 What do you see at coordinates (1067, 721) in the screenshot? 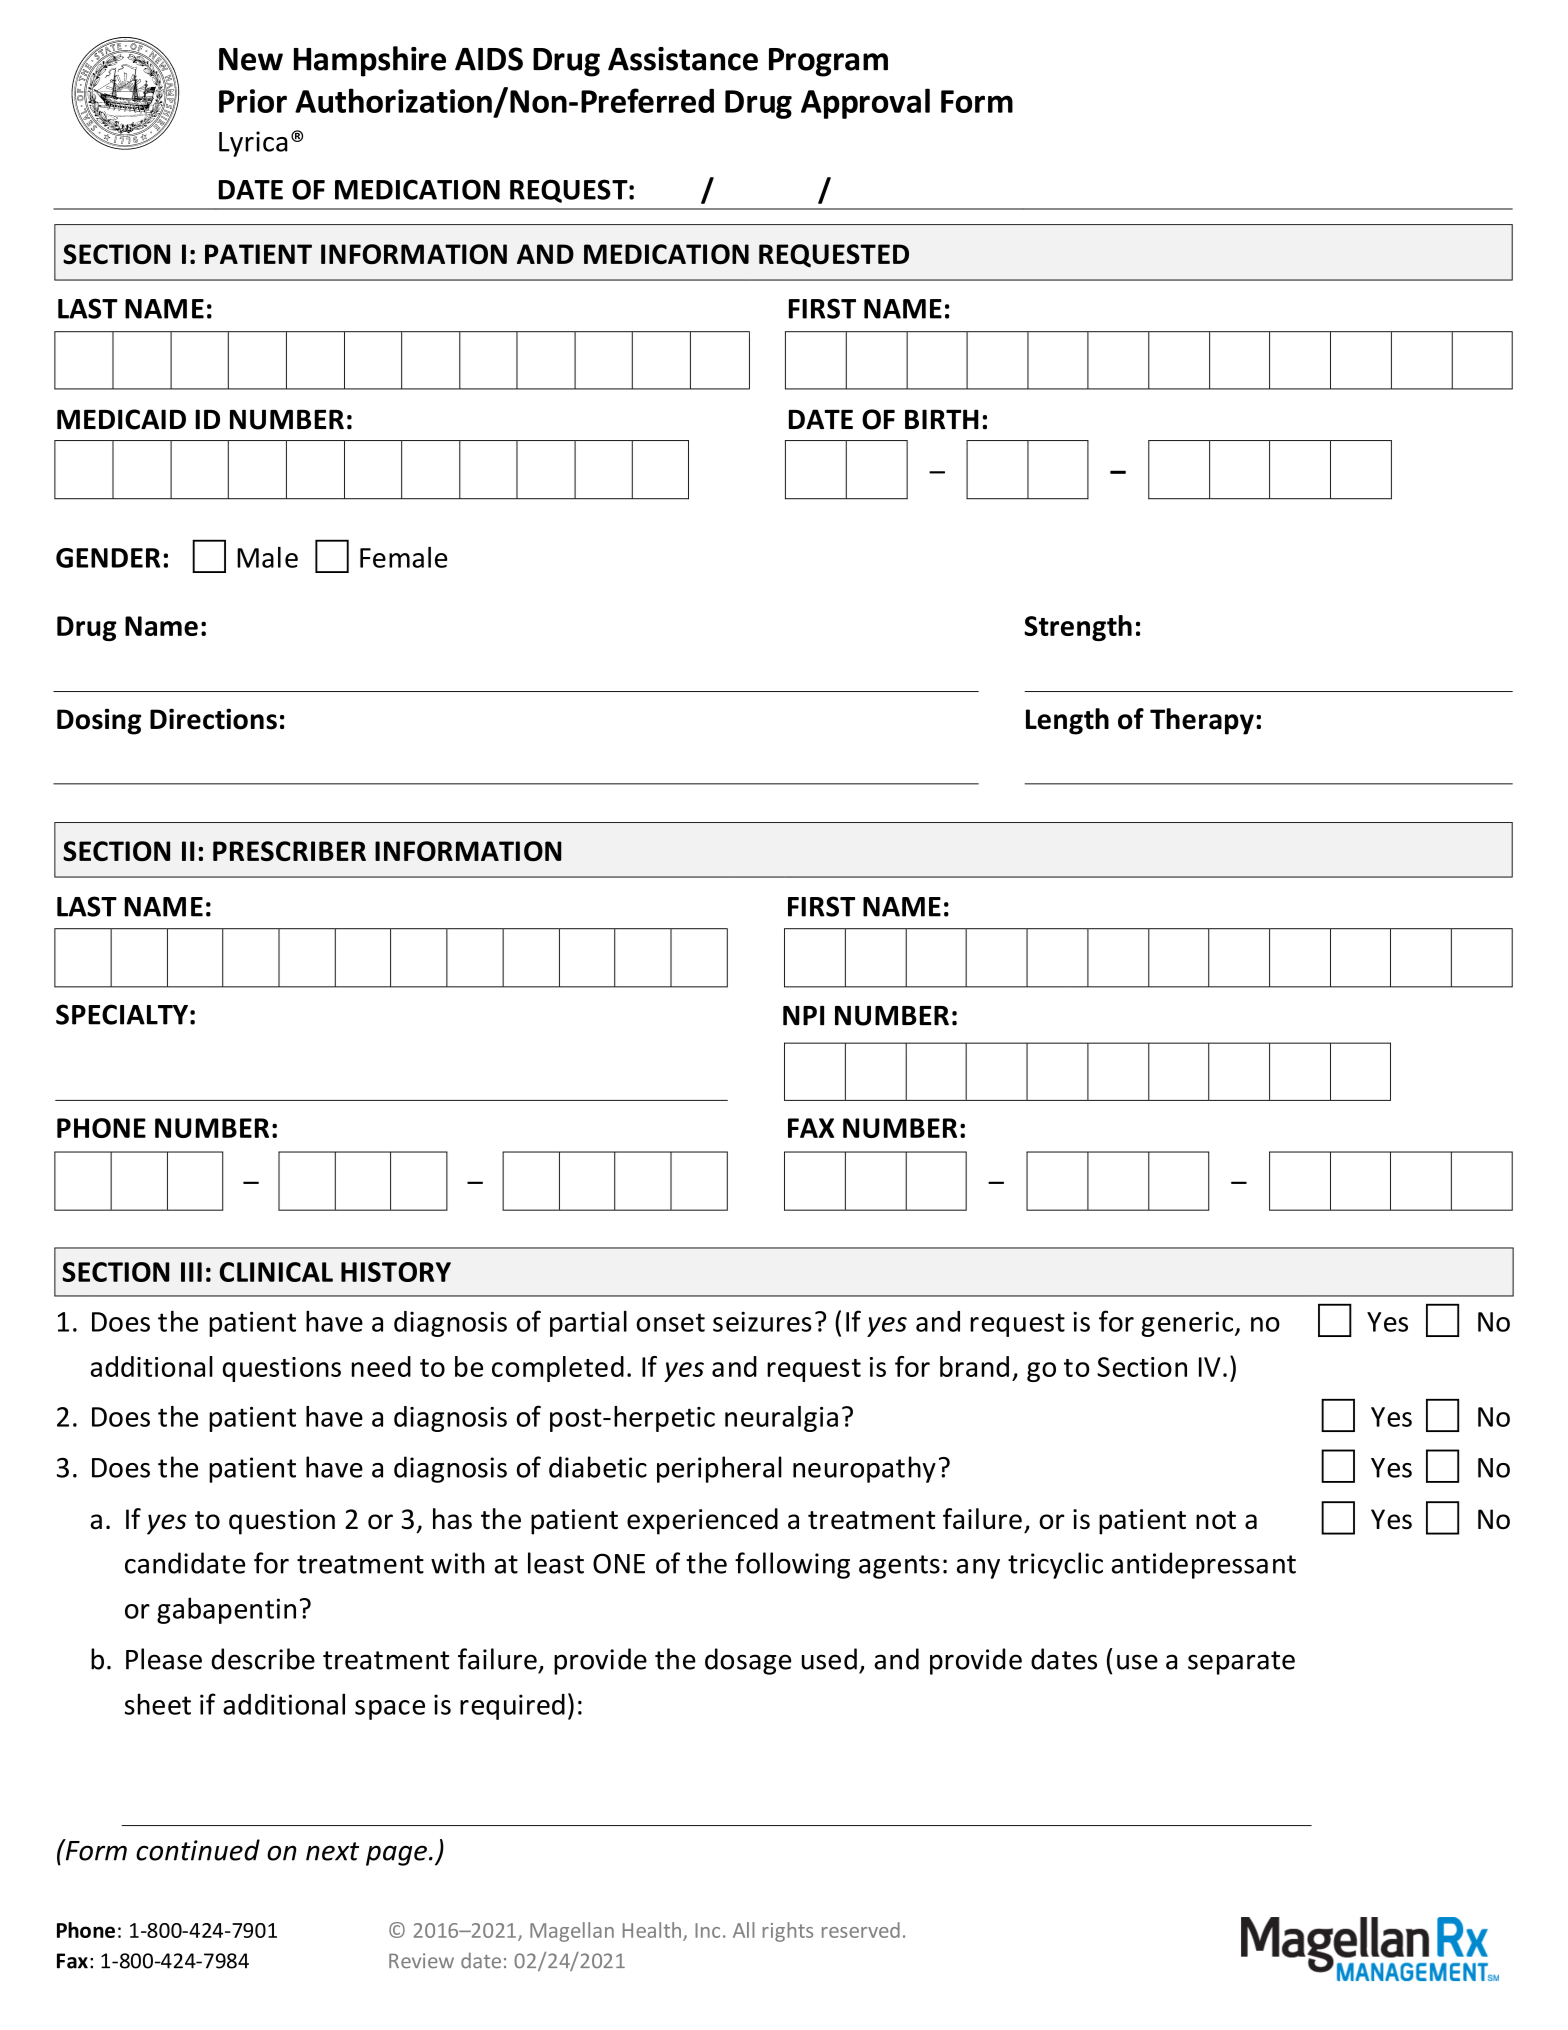
I see `Length` at bounding box center [1067, 721].
